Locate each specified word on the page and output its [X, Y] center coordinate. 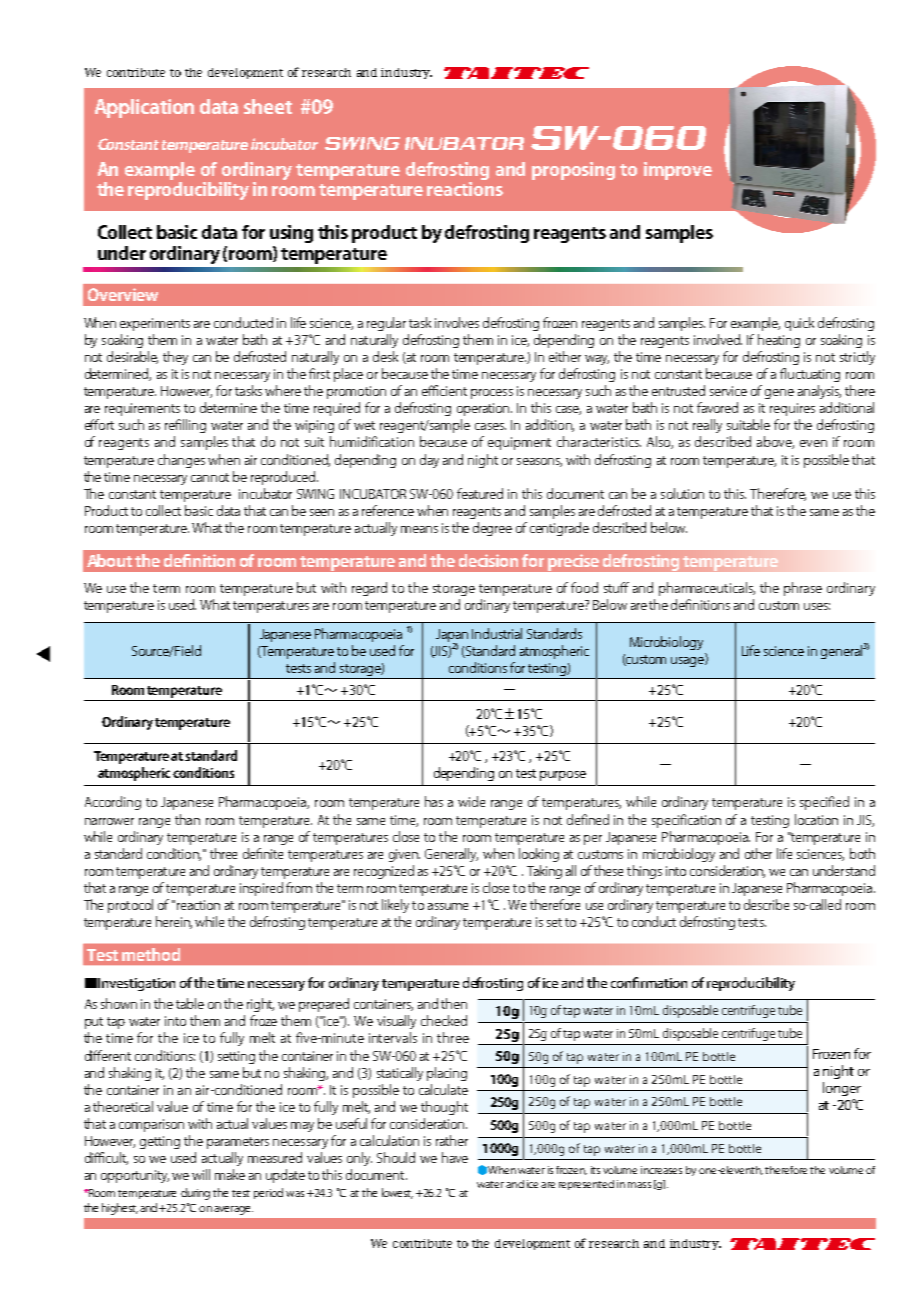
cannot [210, 477]
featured [480, 493]
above [775, 442]
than [187, 819]
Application [144, 108]
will [201, 1174]
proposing [573, 171]
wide [471, 801]
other [758, 853]
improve [678, 171]
